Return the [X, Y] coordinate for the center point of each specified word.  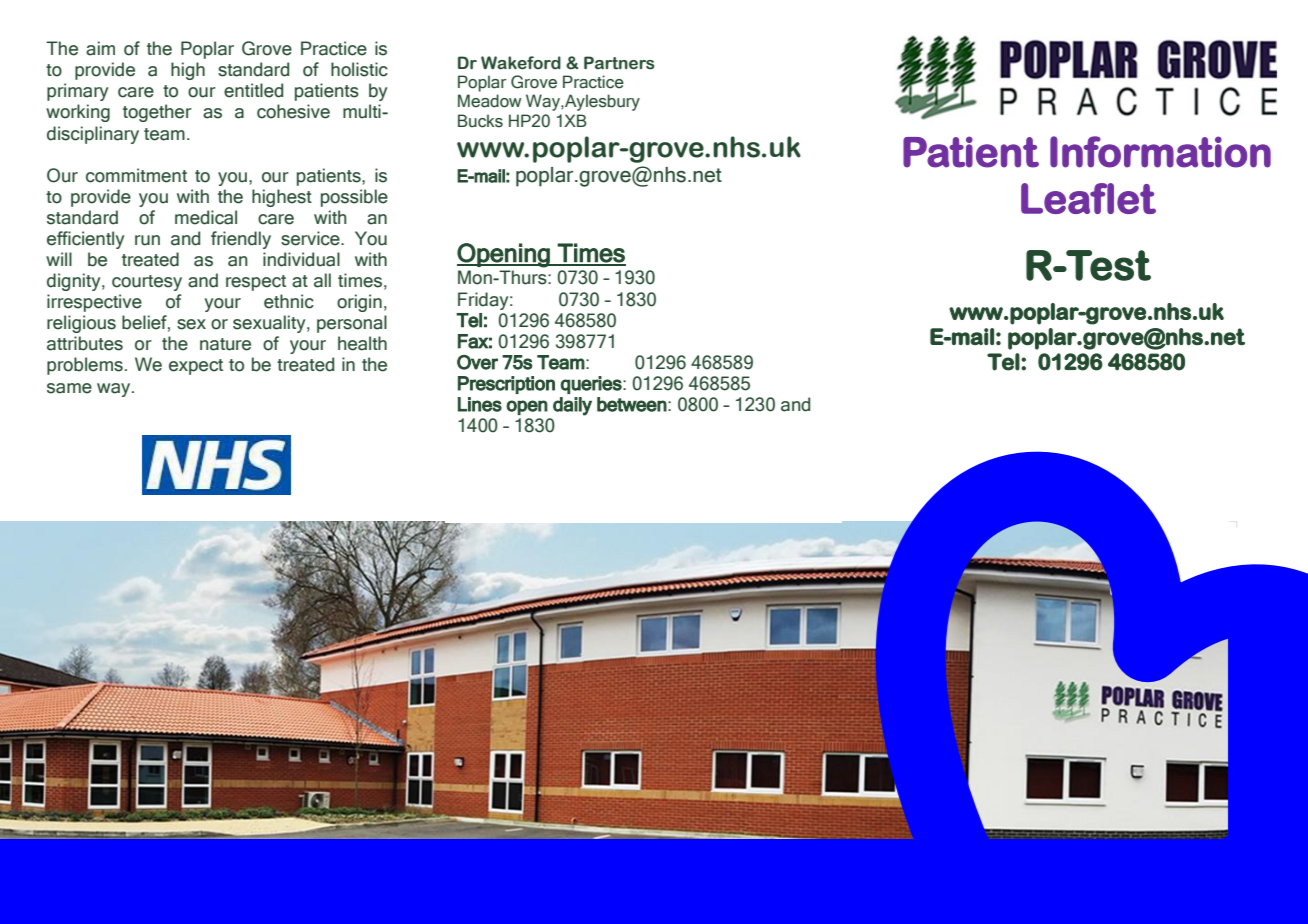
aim [100, 48]
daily [572, 406]
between [632, 404]
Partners [619, 63]
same [69, 388]
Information [1160, 152]
